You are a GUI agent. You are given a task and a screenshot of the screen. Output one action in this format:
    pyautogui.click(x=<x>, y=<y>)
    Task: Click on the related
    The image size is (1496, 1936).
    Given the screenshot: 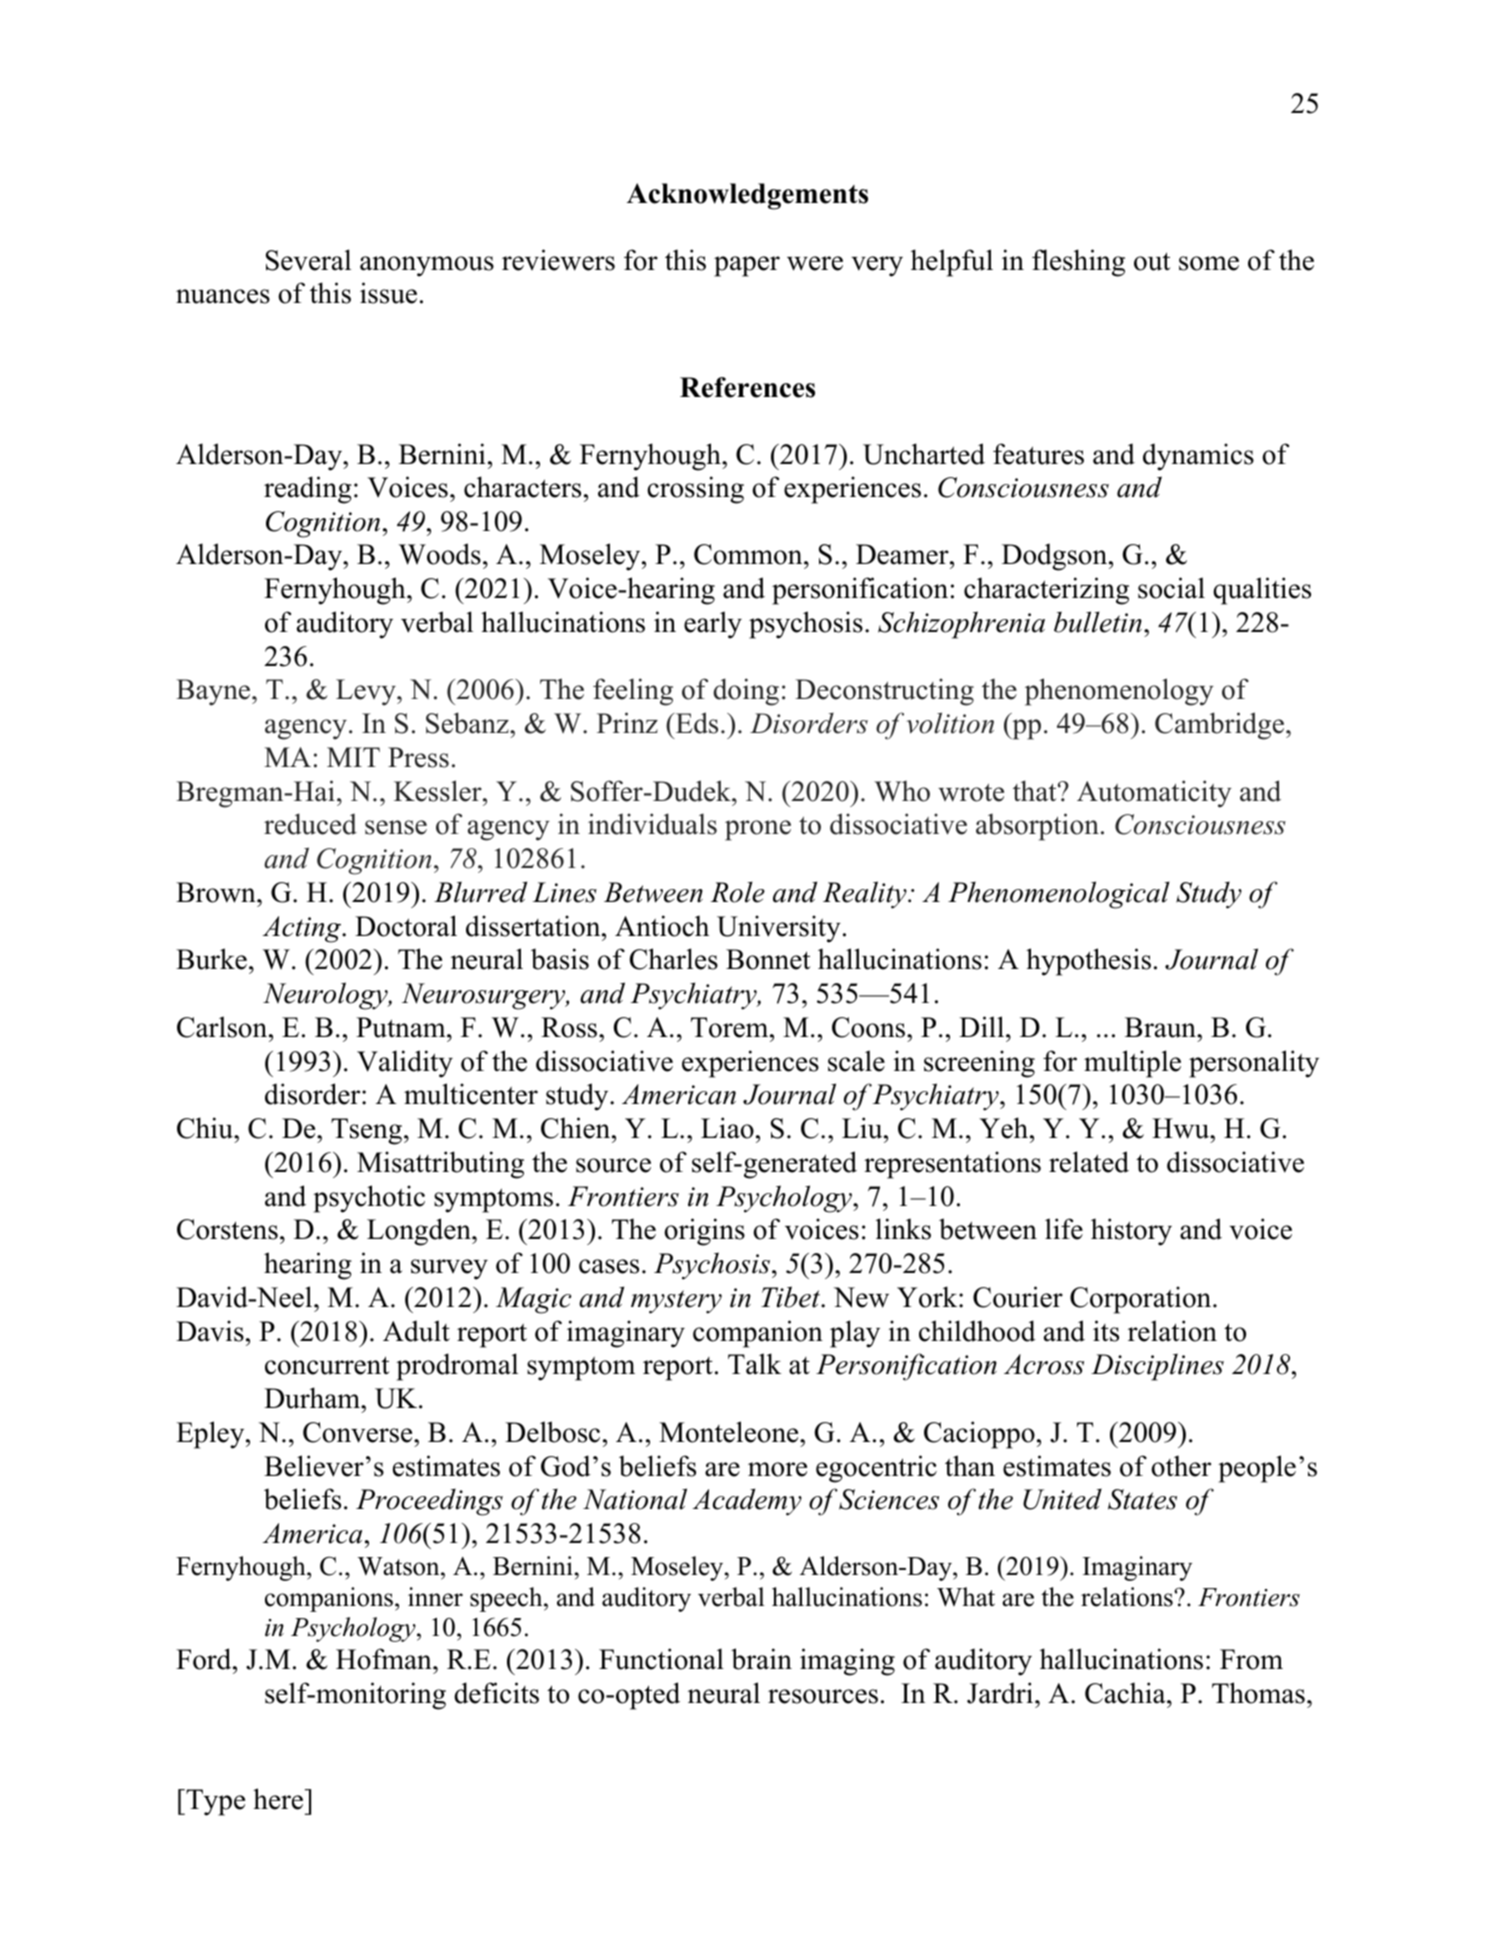 What is the action you would take?
    pyautogui.click(x=1089, y=1162)
